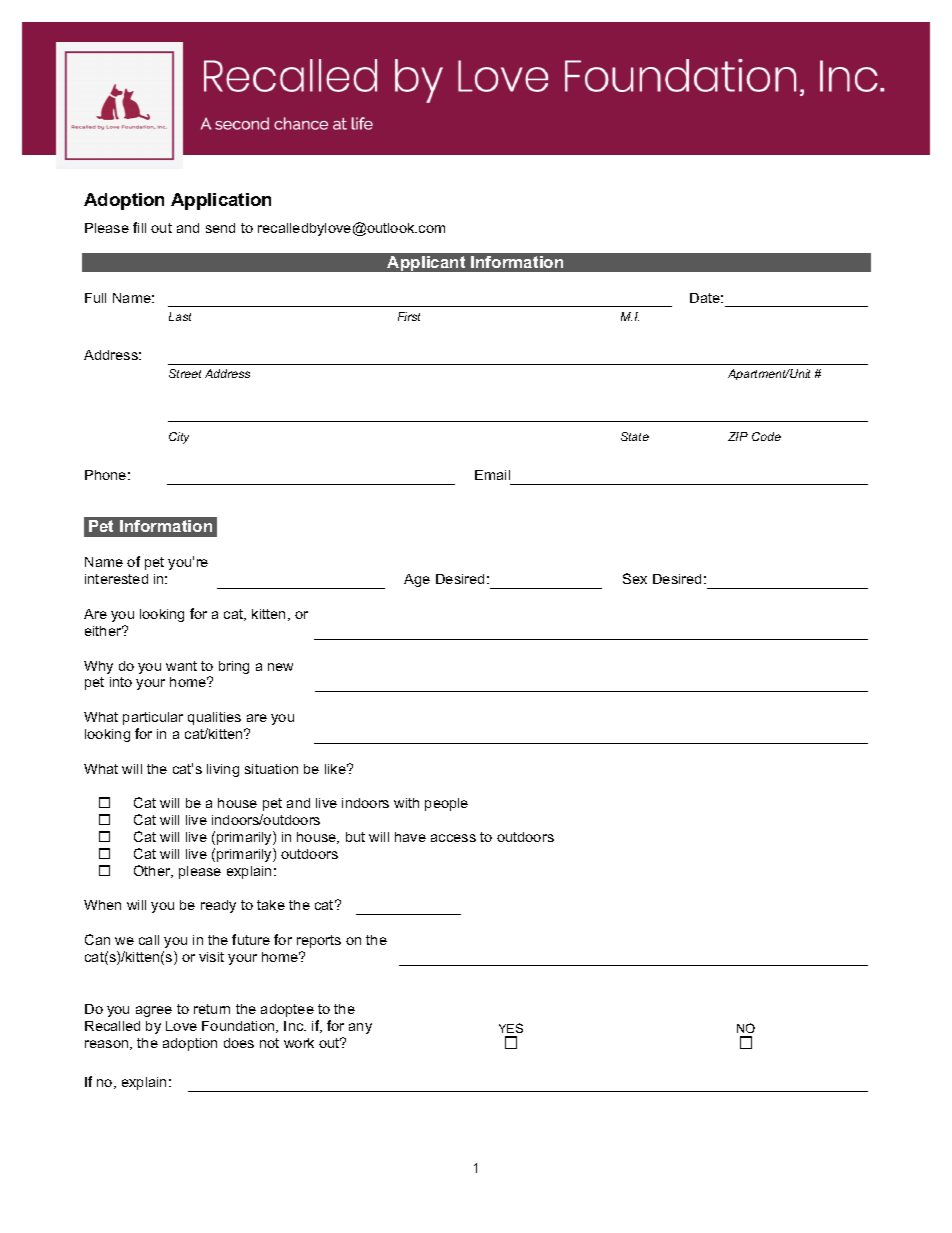  Describe the element at coordinates (511, 1028) in the screenshot. I see `YES` at that location.
